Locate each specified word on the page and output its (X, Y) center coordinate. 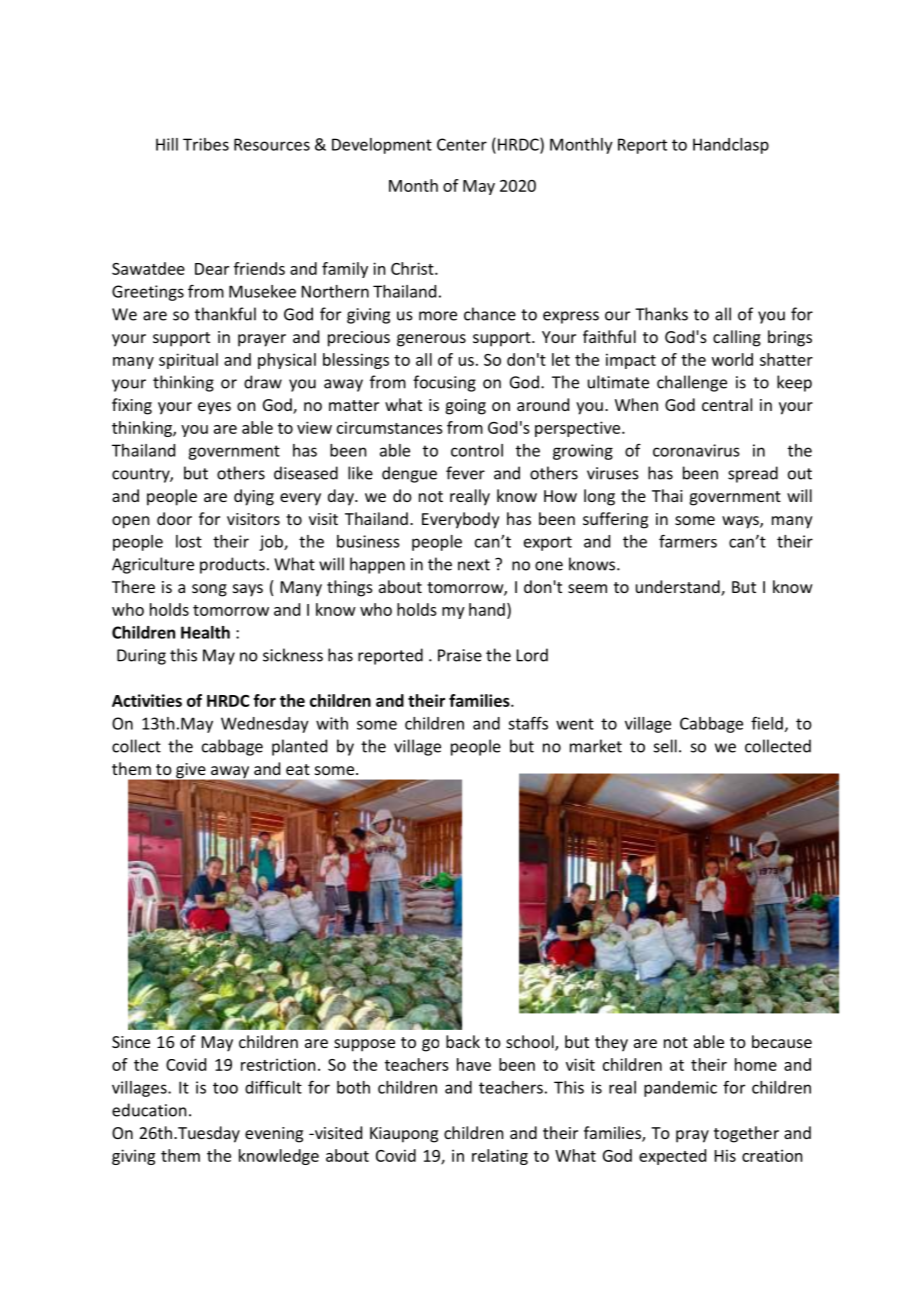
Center (462, 144)
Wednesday (265, 725)
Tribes (206, 144)
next (474, 565)
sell (665, 746)
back (463, 1041)
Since (131, 1042)
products (232, 565)
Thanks (661, 314)
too (225, 1088)
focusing (444, 383)
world (732, 359)
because (782, 1041)
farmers (688, 541)
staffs (528, 723)
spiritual (188, 361)
